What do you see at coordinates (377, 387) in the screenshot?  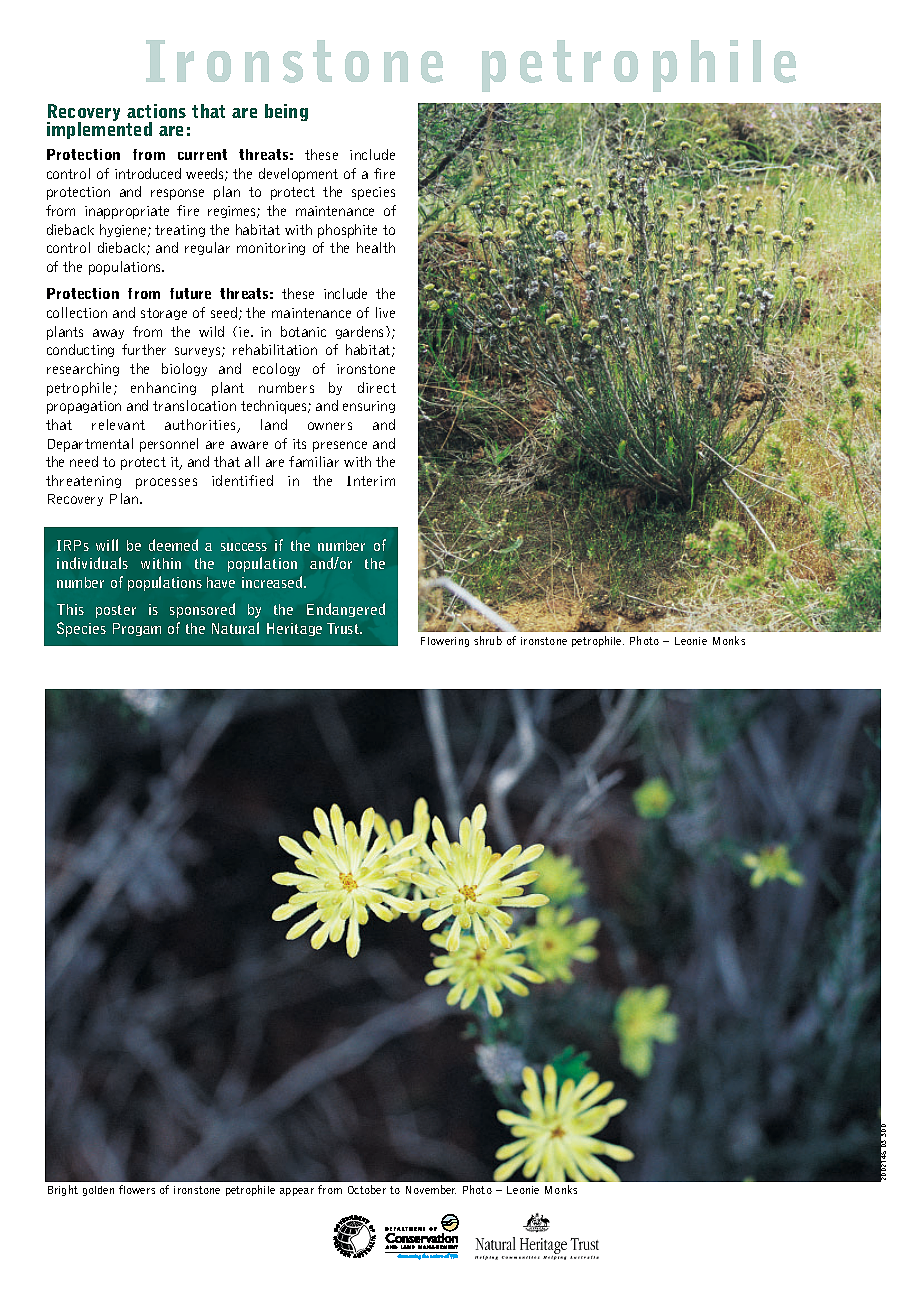 I see `direct` at bounding box center [377, 387].
